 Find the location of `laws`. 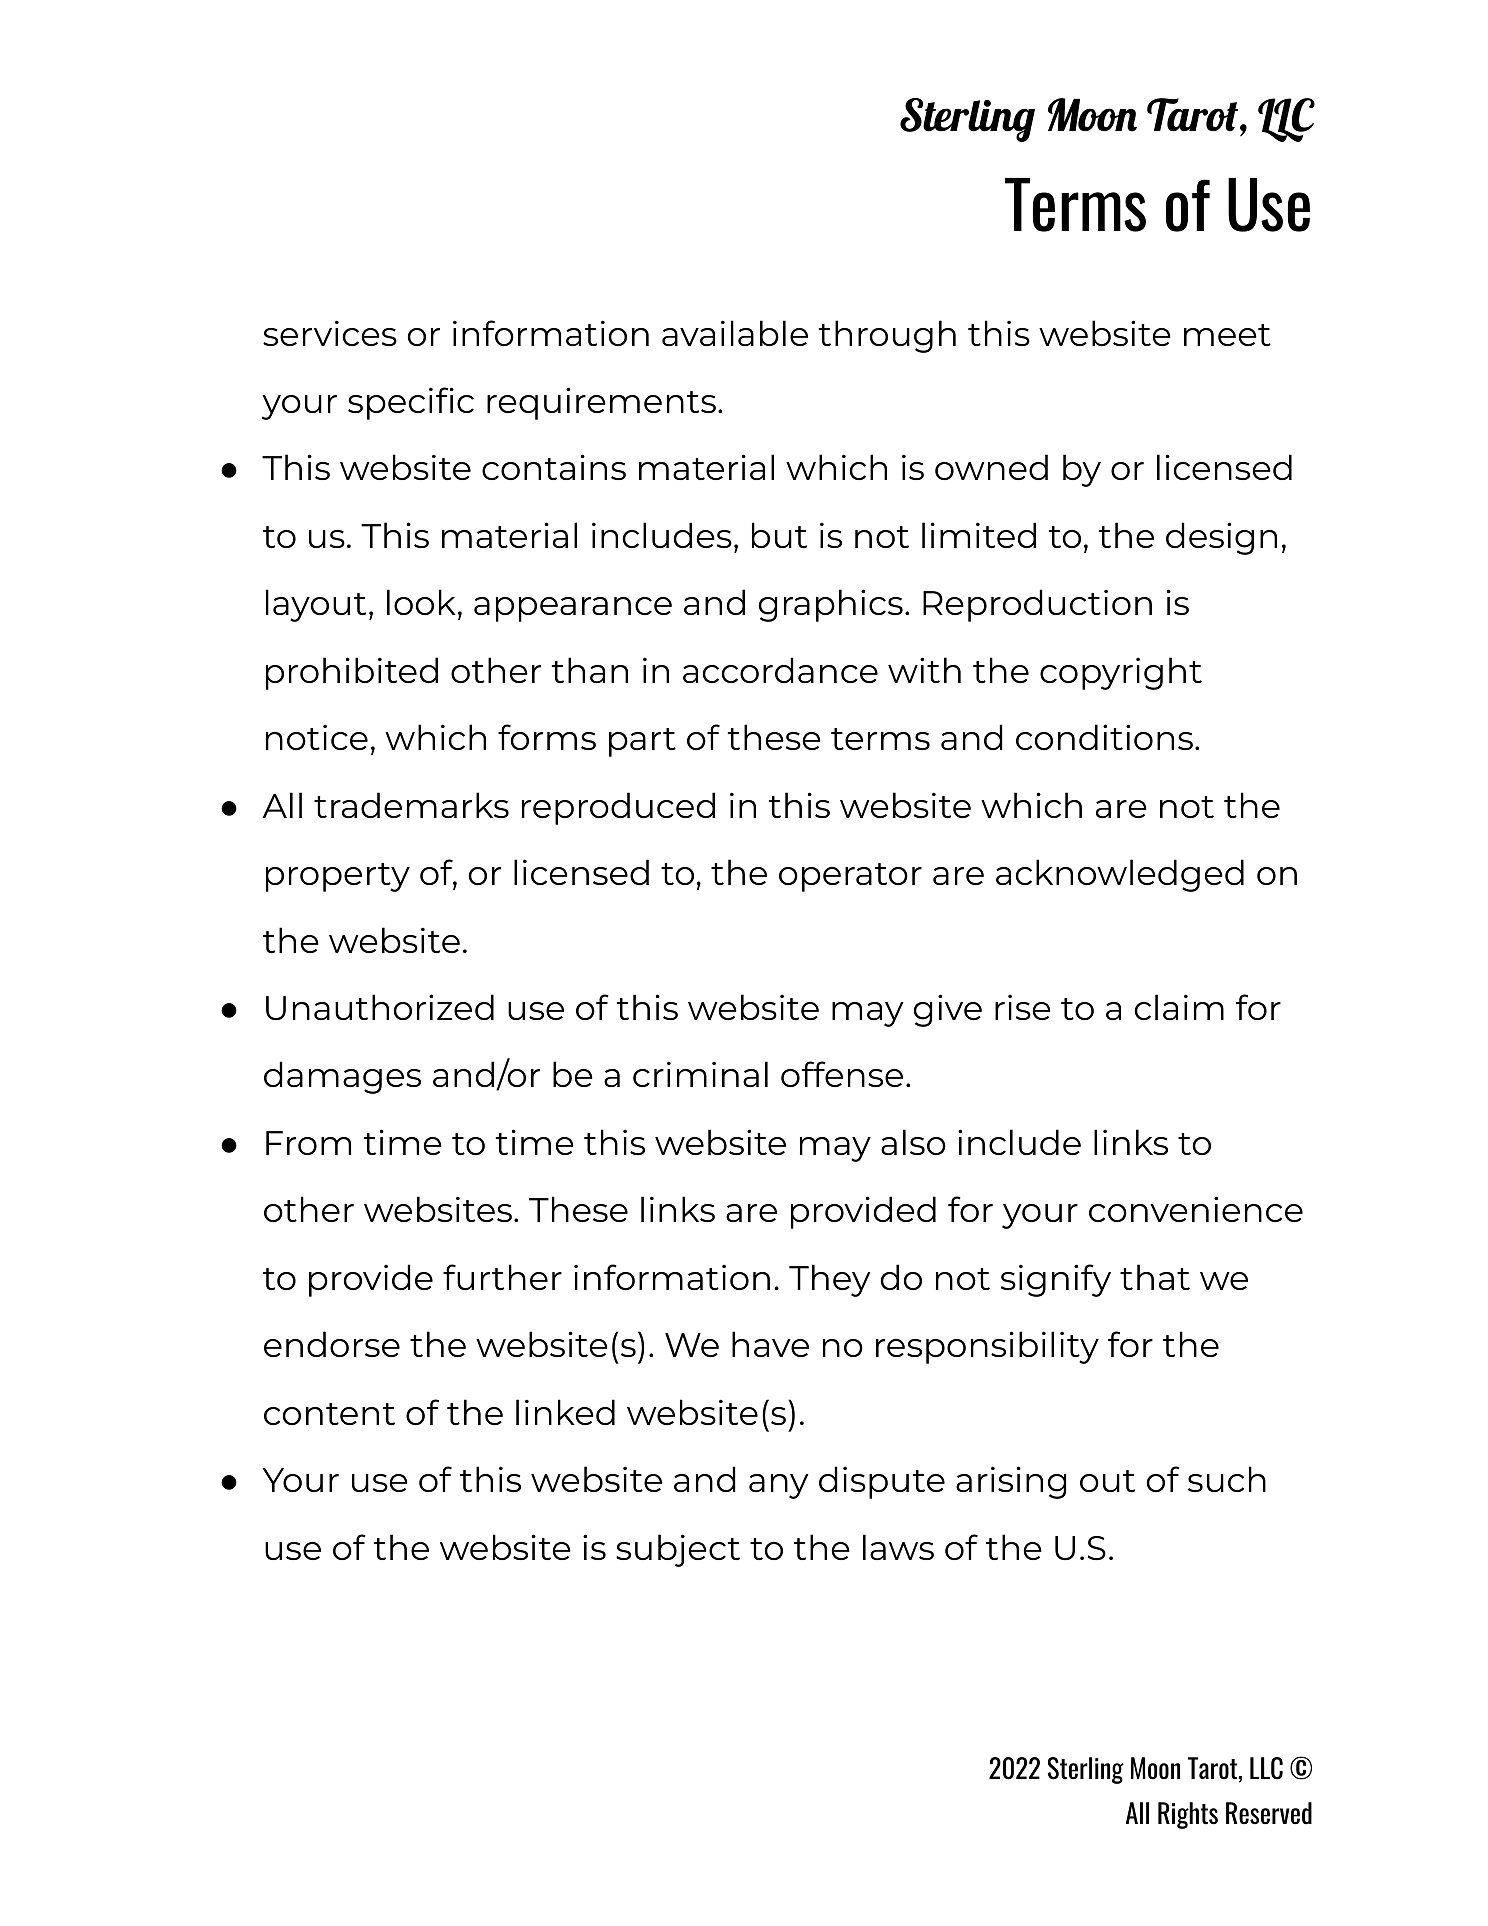

laws is located at coordinates (898, 1547).
